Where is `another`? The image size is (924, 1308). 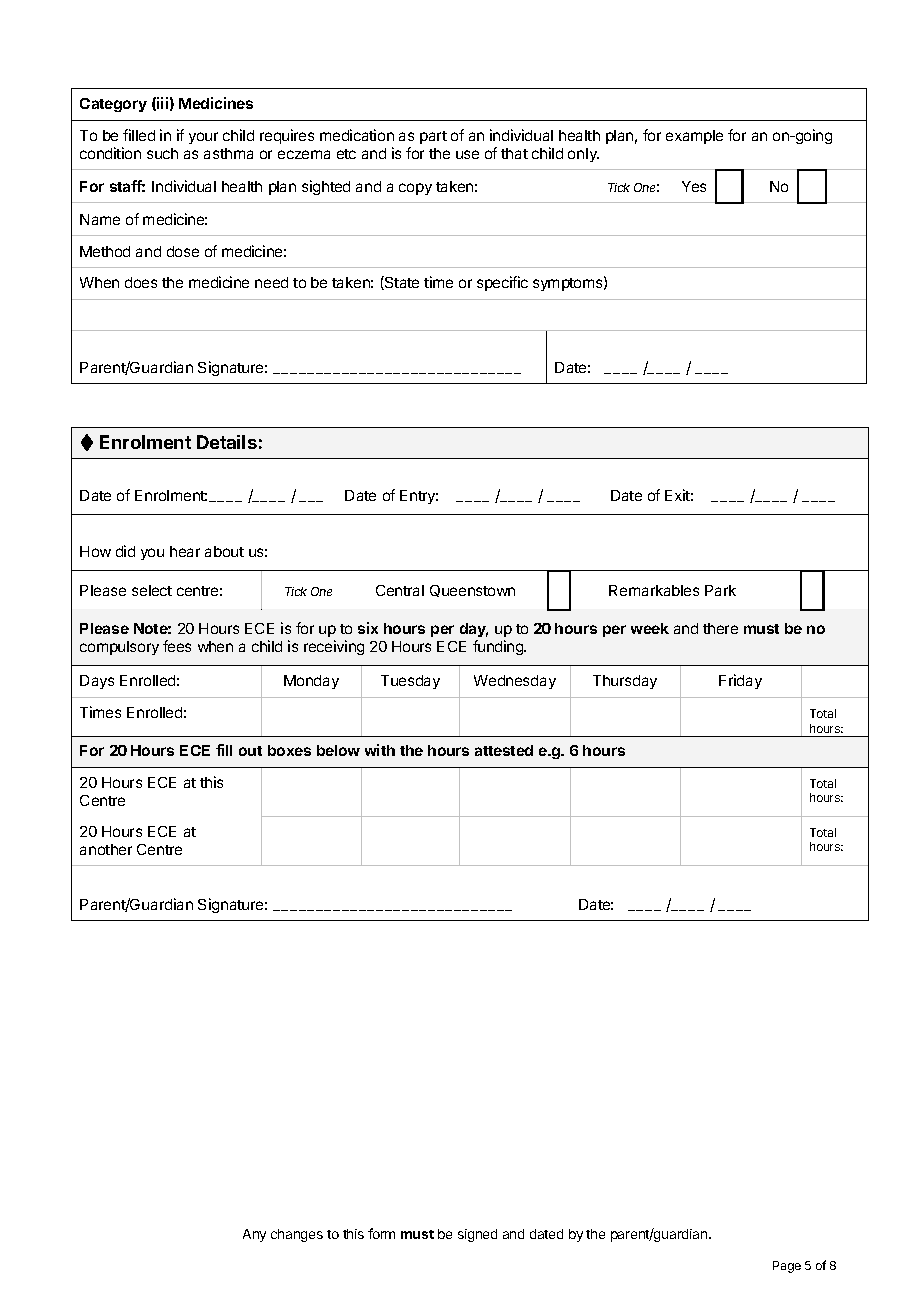
another is located at coordinates (106, 849).
